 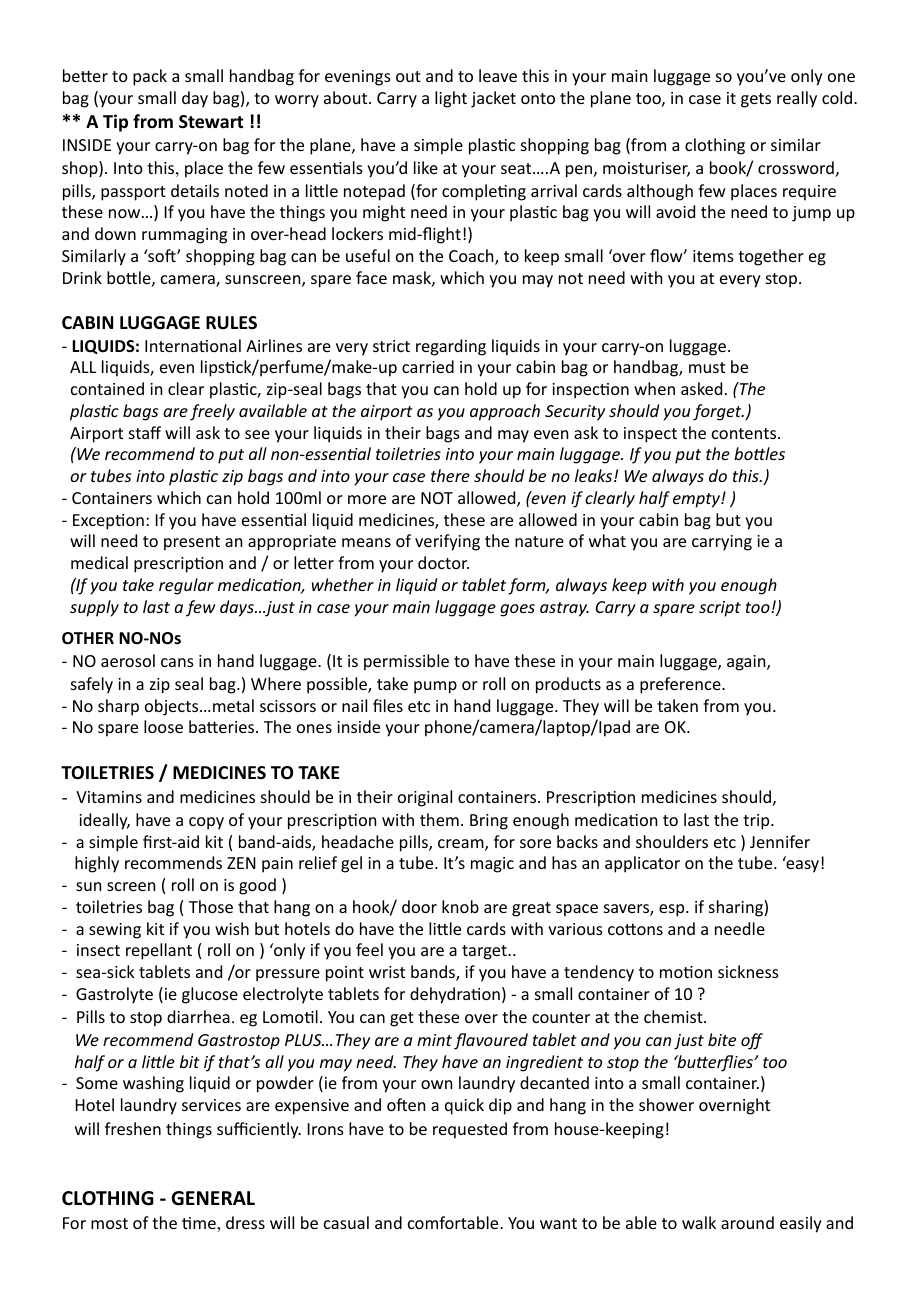 I want to click on again, so click(x=747, y=663).
